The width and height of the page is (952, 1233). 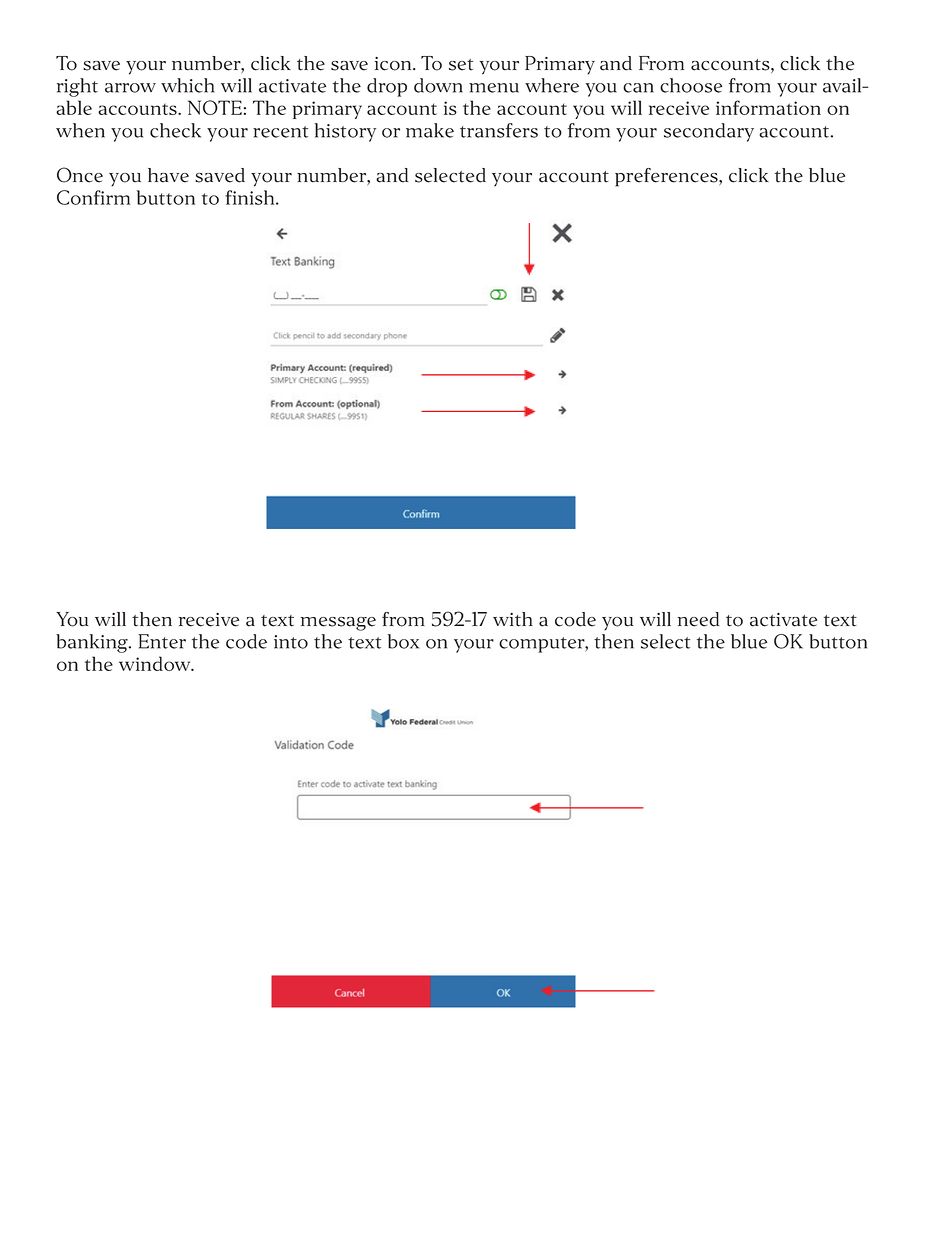 What do you see at coordinates (338, 624) in the page?
I see `message` at bounding box center [338, 624].
